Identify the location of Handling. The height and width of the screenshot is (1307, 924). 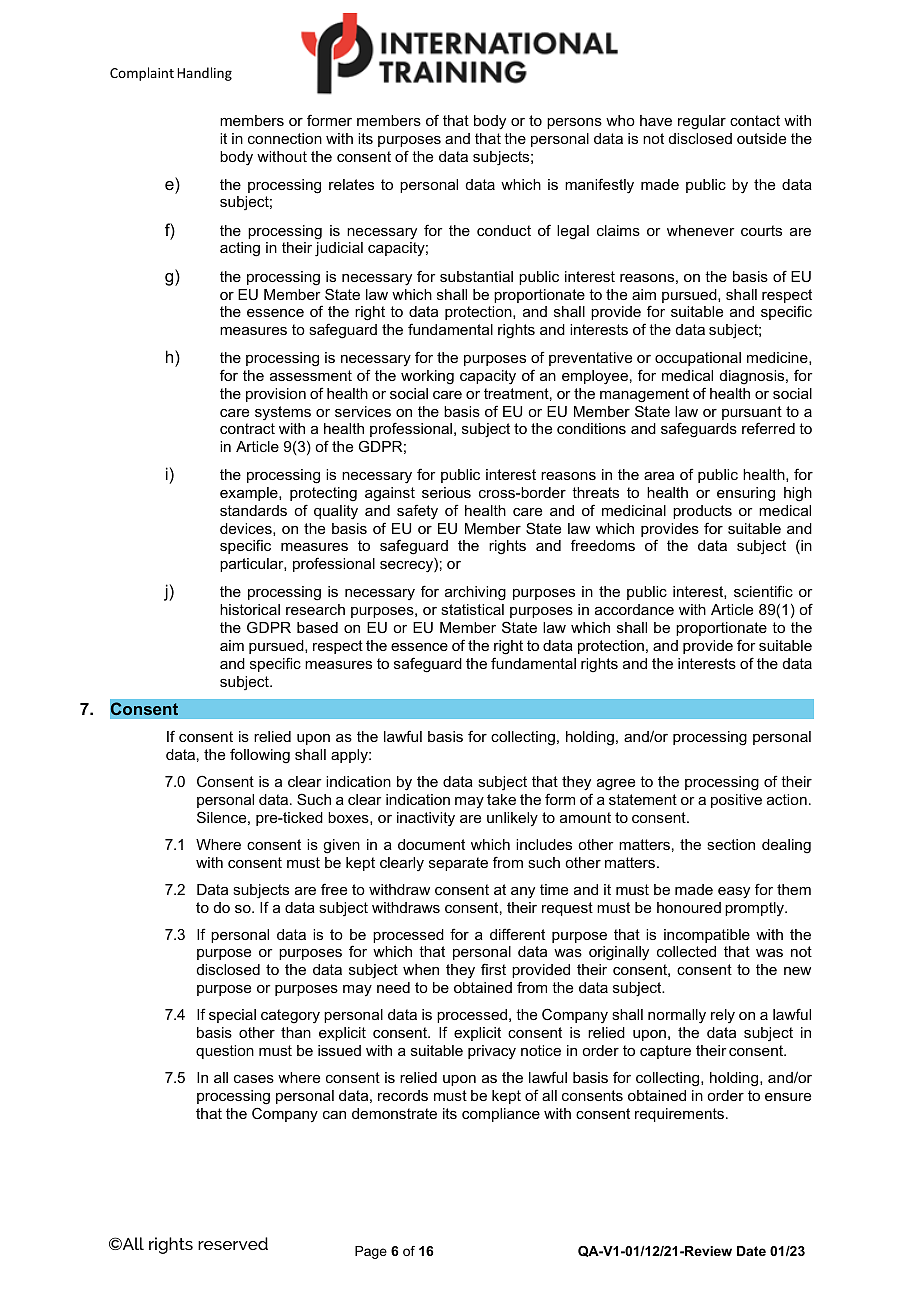
(204, 74).
